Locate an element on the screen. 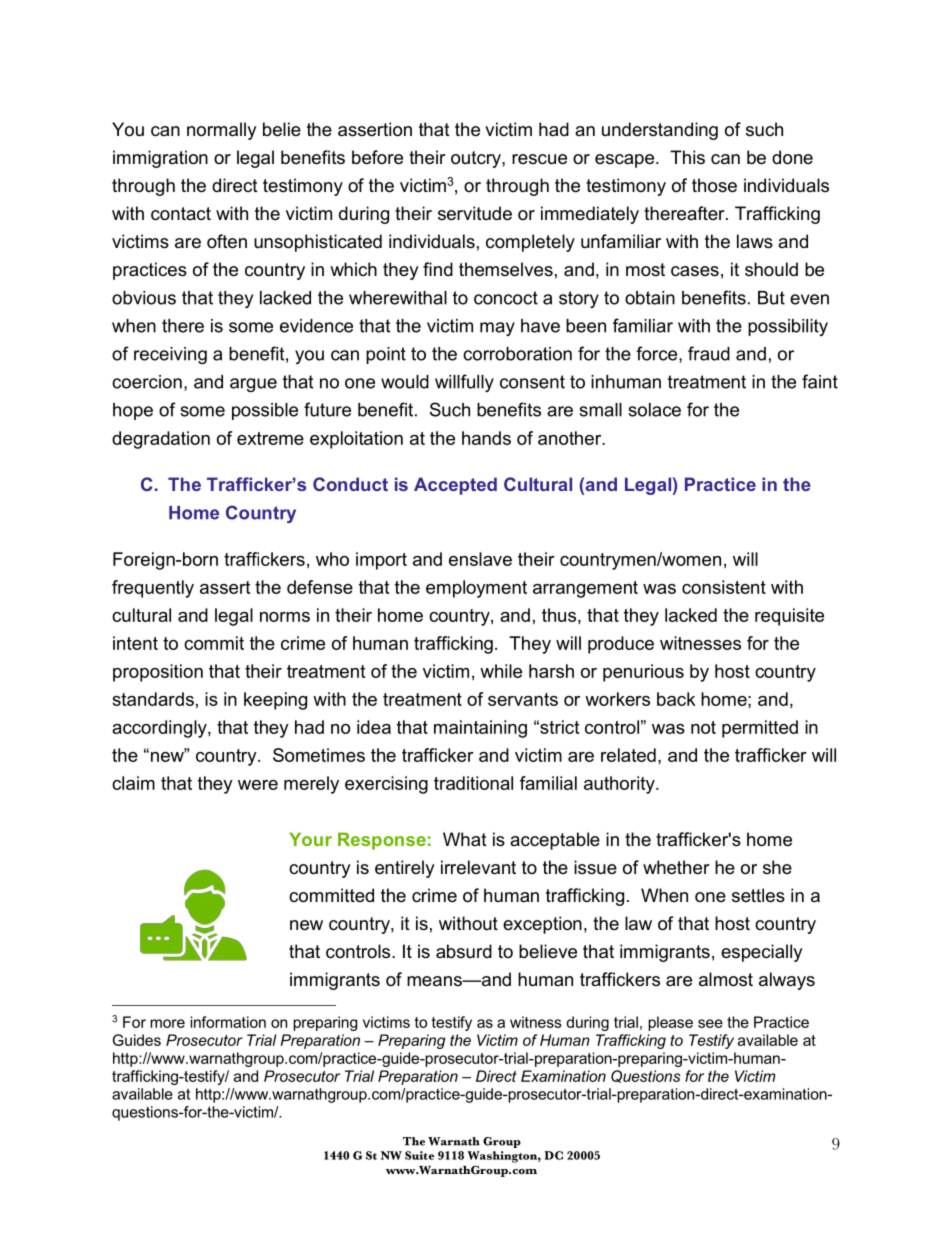  information is located at coordinates (228, 1022).
